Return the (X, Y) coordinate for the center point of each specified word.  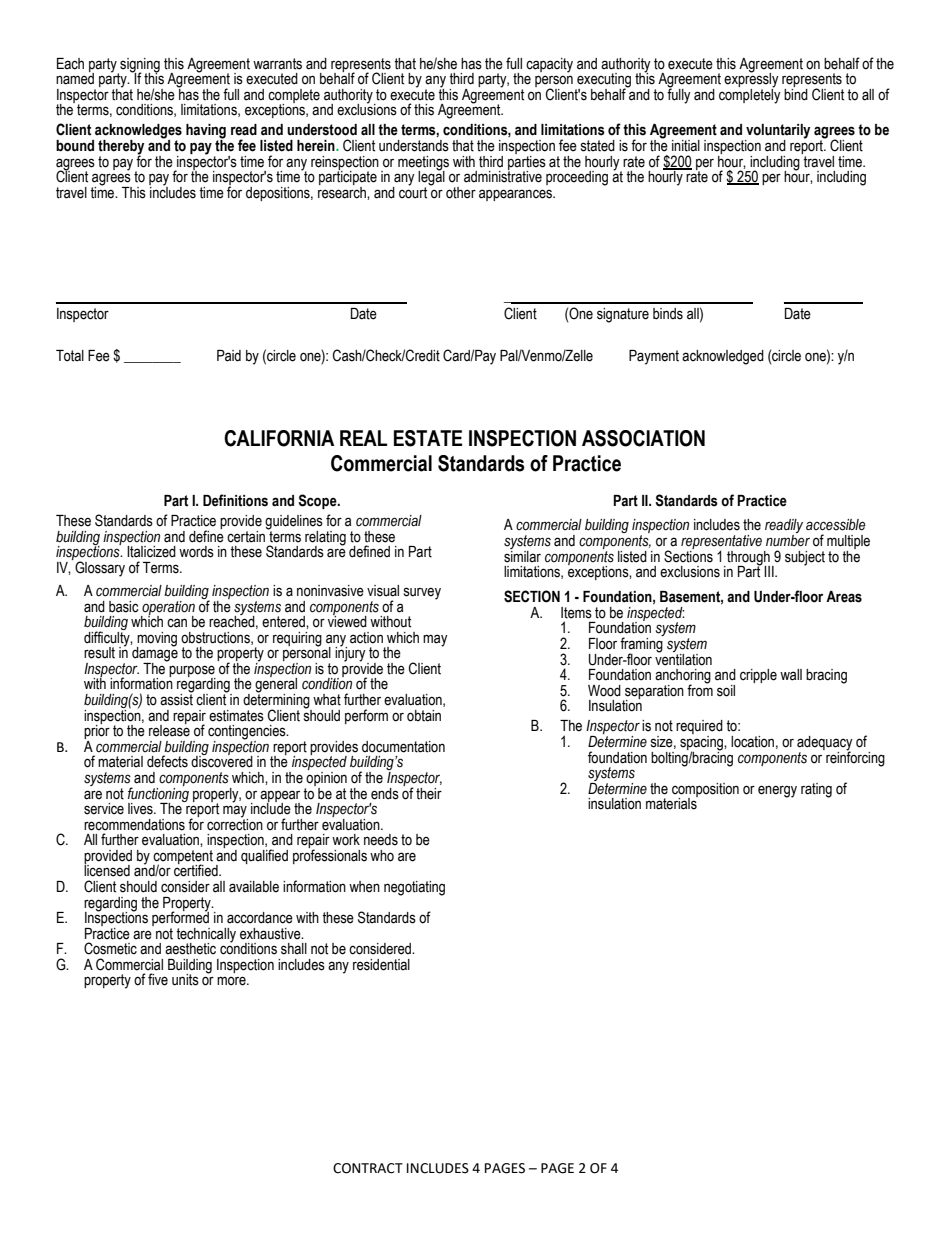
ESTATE (428, 438)
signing (139, 66)
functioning (158, 794)
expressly (751, 80)
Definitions (235, 500)
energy (777, 791)
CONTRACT (368, 1168)
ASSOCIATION (643, 438)
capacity (549, 65)
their (429, 794)
